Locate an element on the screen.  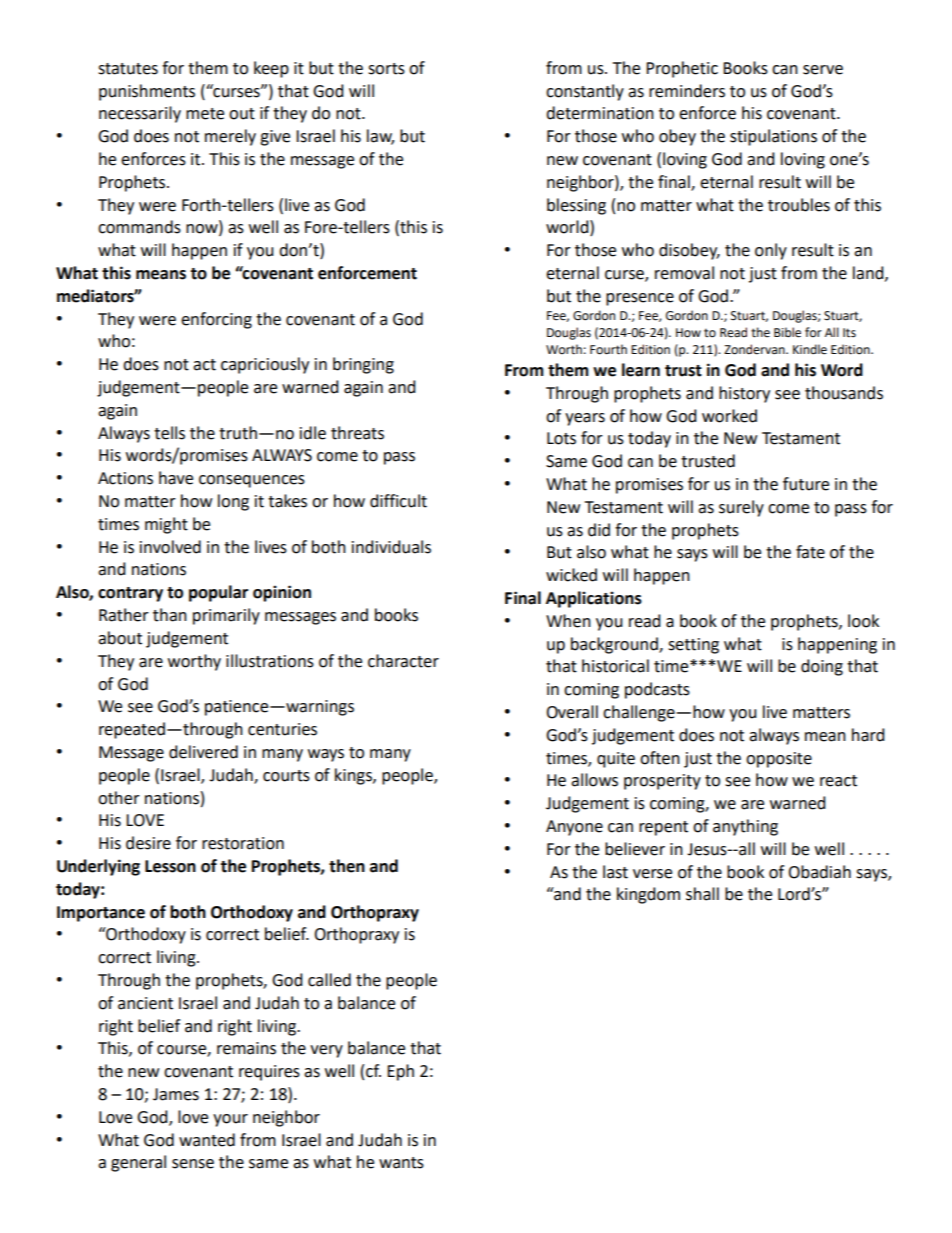
Zondervan is located at coordinates (755, 349).
